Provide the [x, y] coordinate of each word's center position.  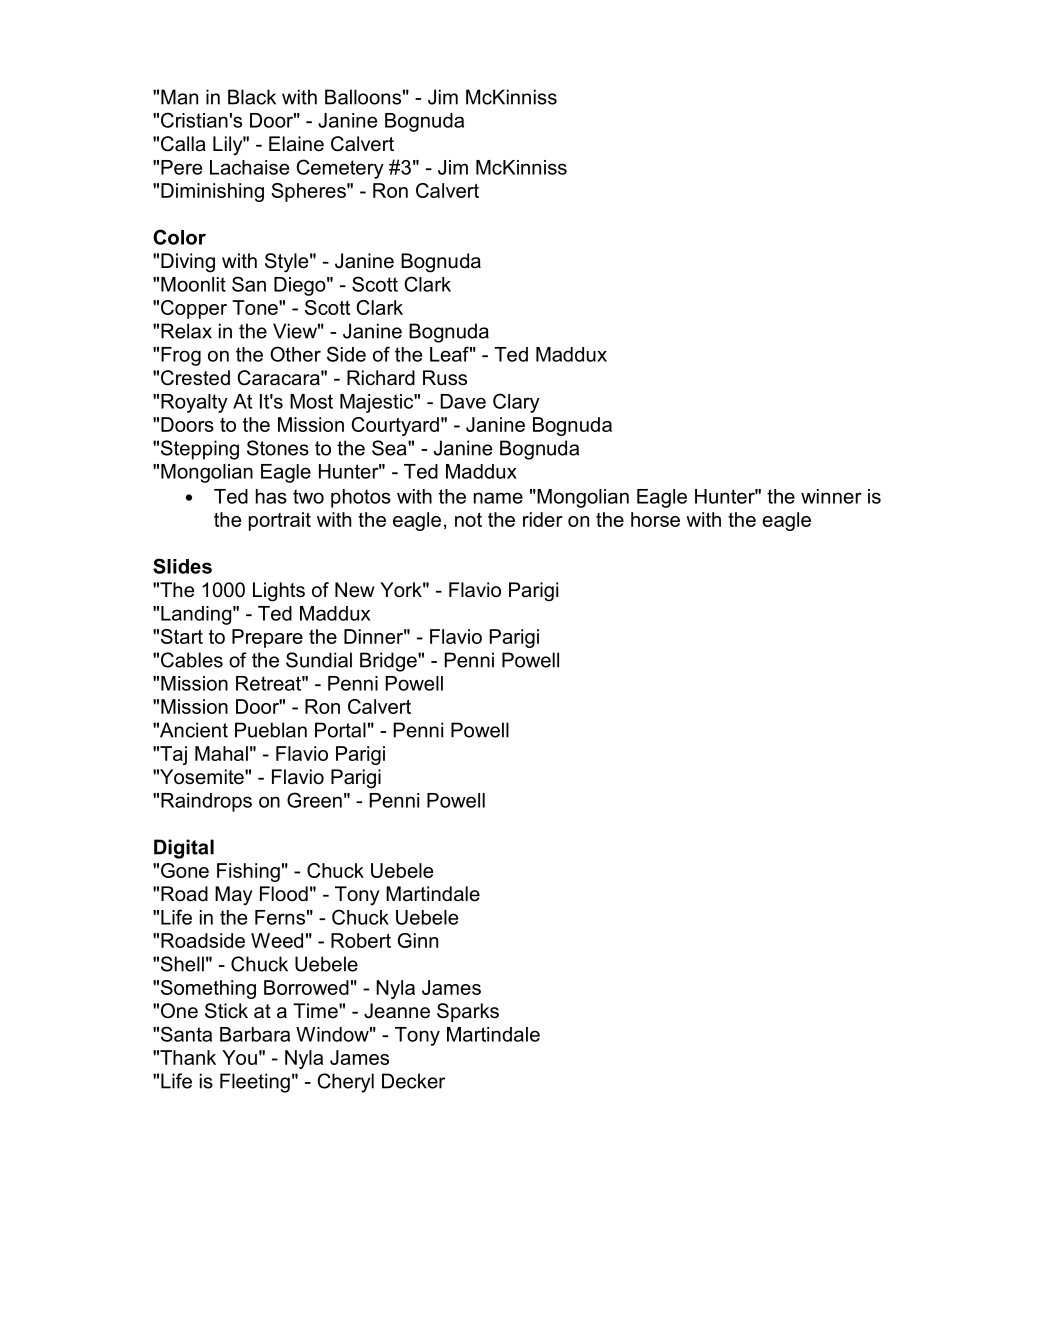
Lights [279, 592]
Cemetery [340, 169]
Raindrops [206, 802]
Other [295, 354]
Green [314, 800]
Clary [516, 403]
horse [655, 519]
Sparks [468, 1012]
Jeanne [397, 1011]
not [468, 519]
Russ [445, 378]
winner [831, 496]
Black [252, 97]
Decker [413, 1081]
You [239, 1057]
